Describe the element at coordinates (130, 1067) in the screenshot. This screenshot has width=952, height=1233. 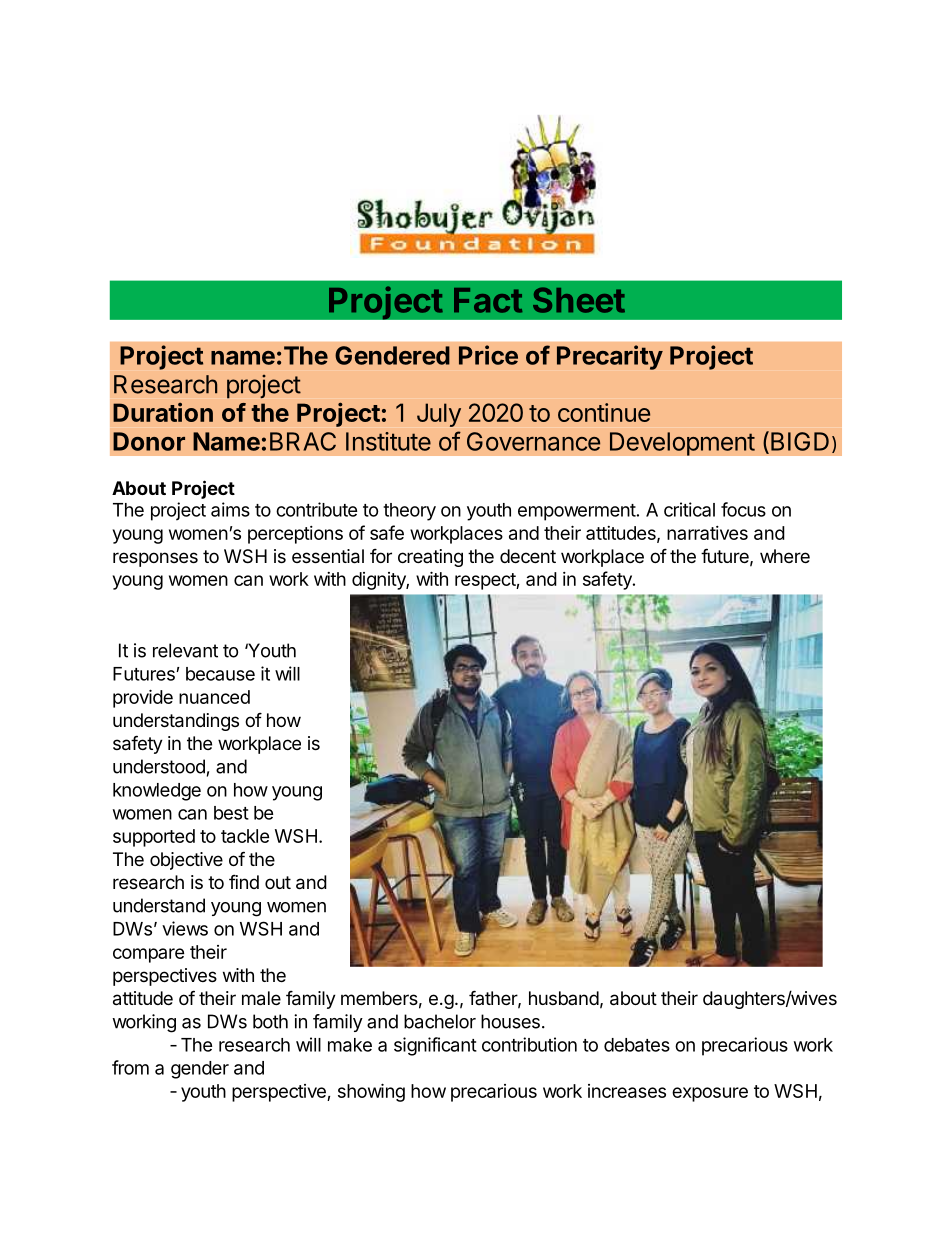
I see `from` at that location.
